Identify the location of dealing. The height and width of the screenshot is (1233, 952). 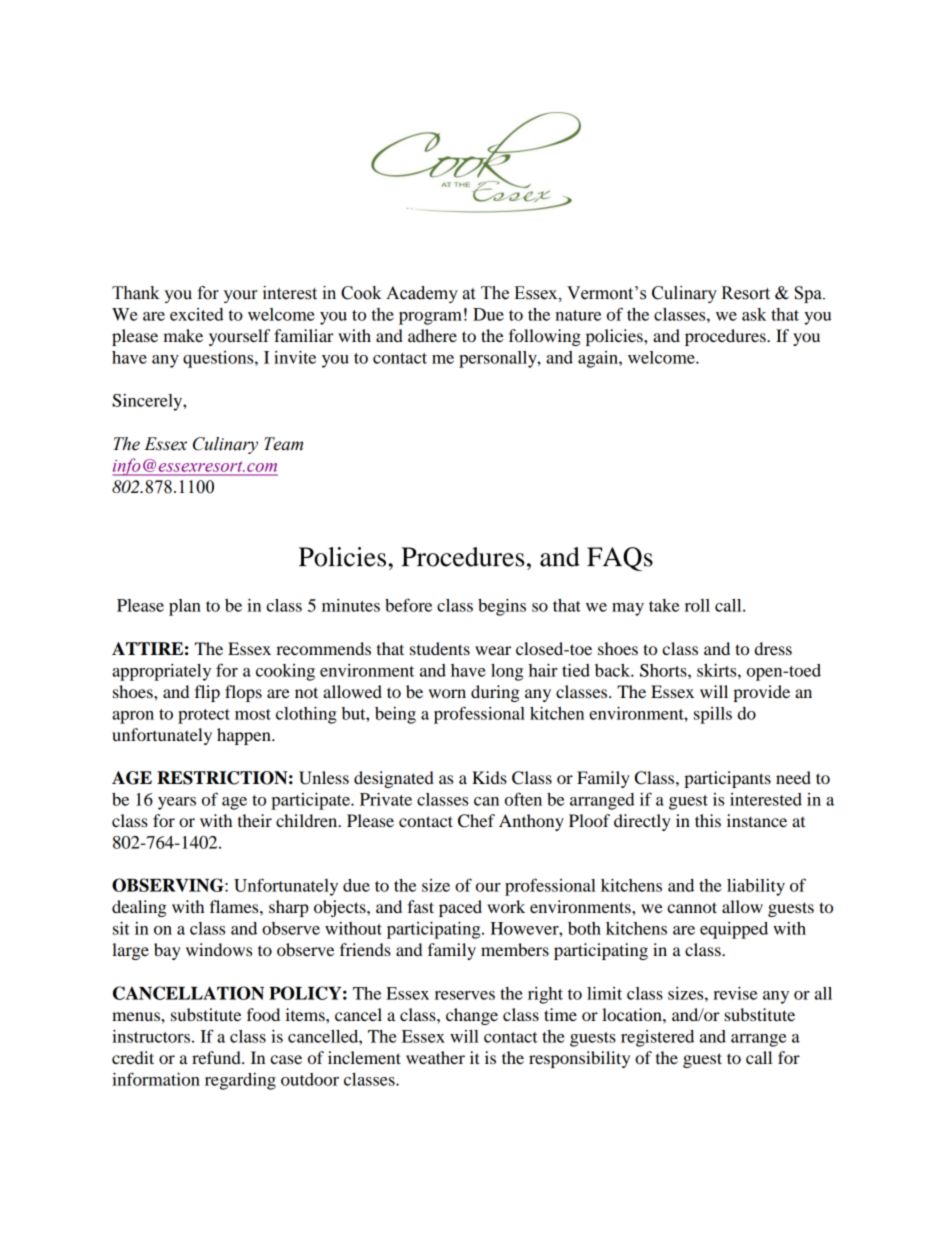
(139, 908).
